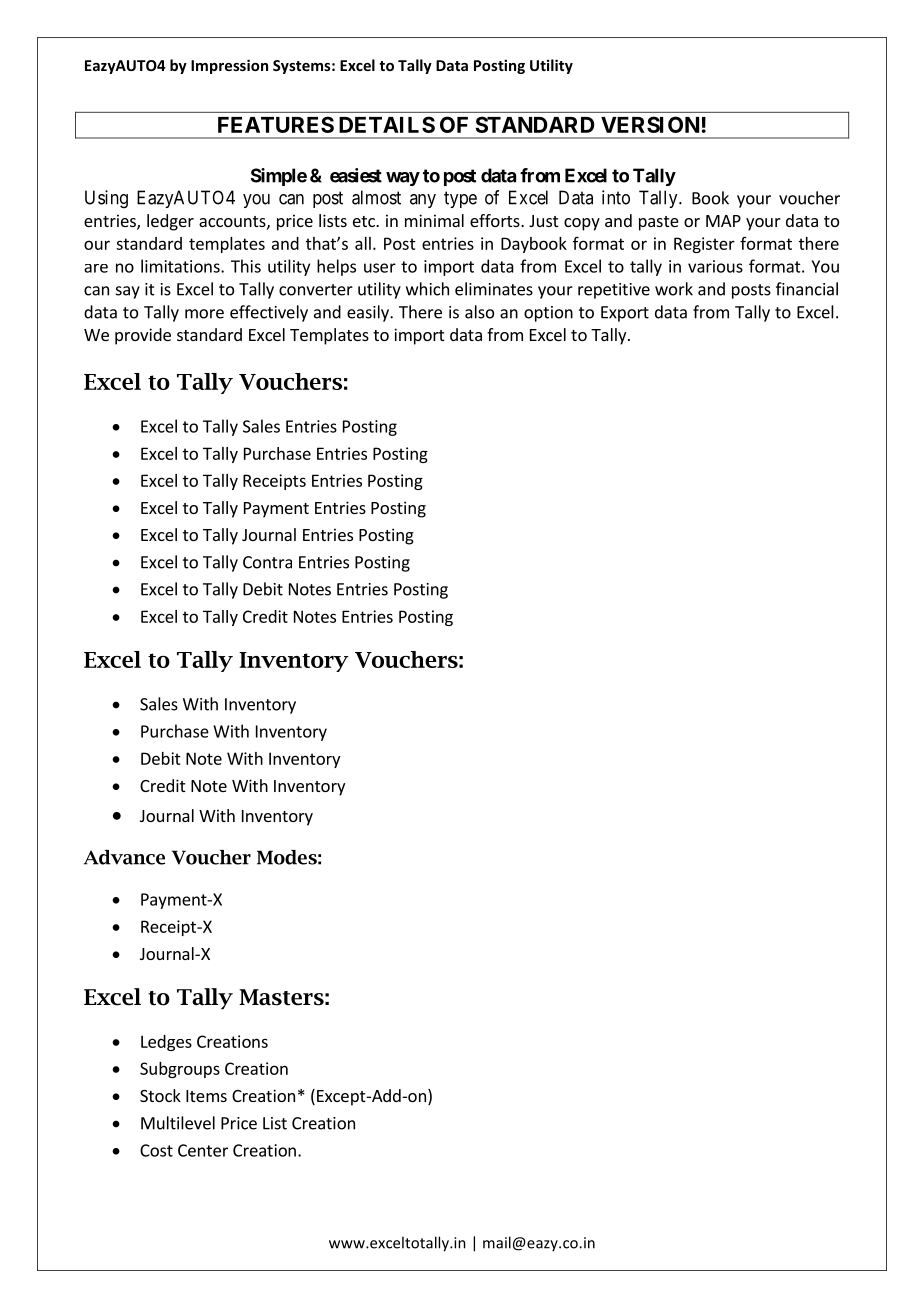 Image resolution: width=924 pixels, height=1308 pixels. Describe the element at coordinates (124, 857) in the screenshot. I see `Advance` at that location.
